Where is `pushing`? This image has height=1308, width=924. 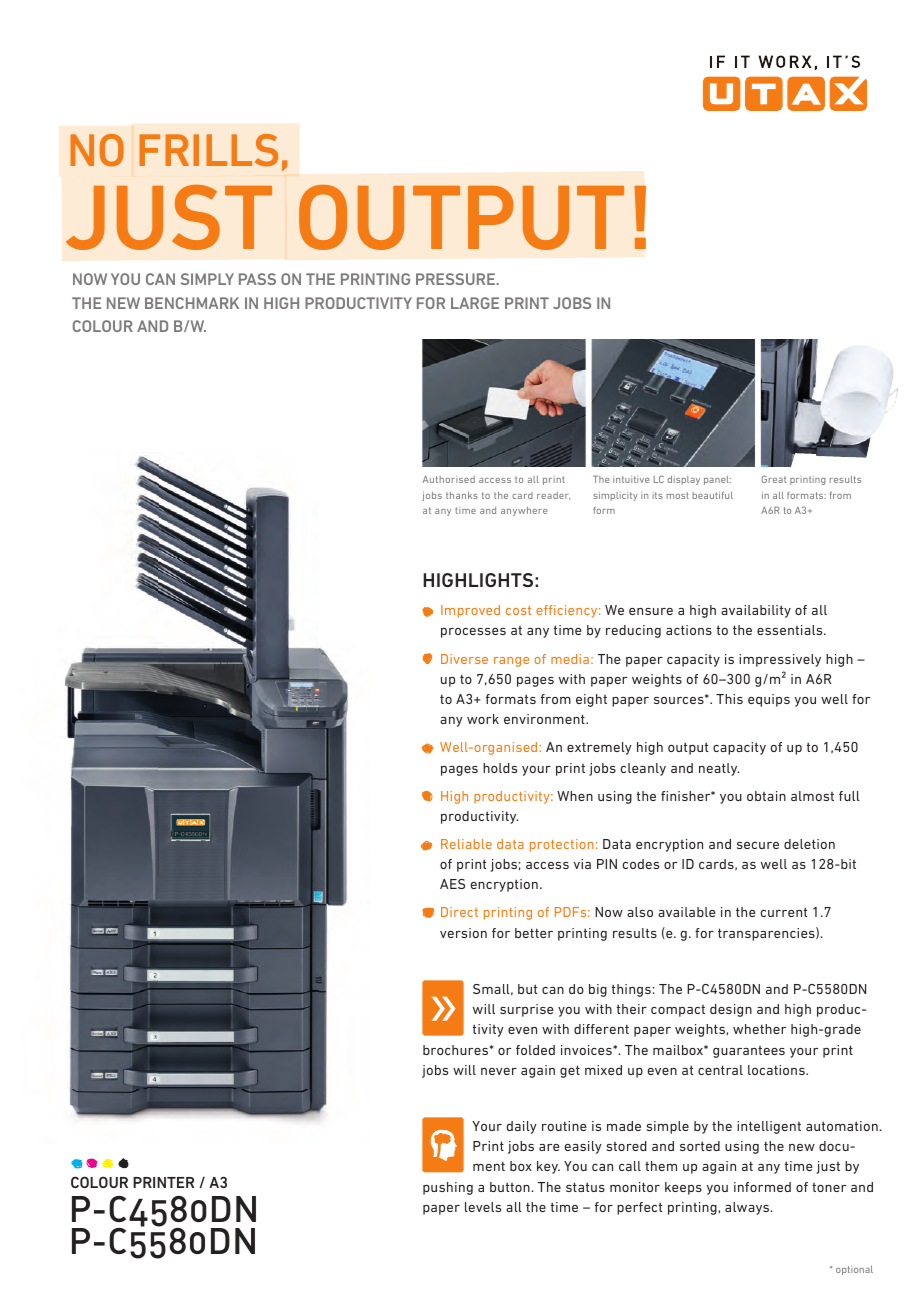
pushing is located at coordinates (448, 1188).
